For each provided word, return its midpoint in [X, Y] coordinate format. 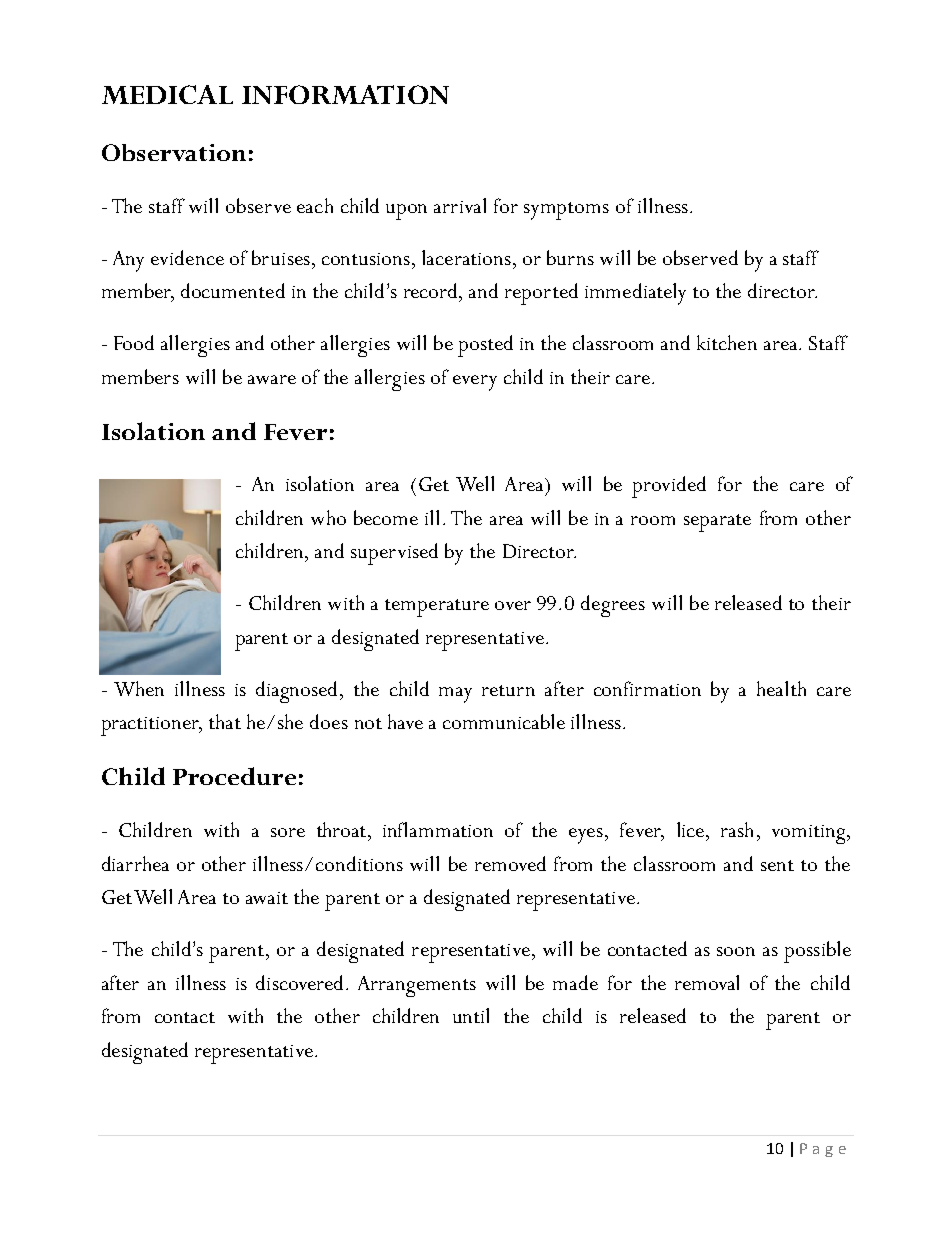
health [781, 688]
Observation [174, 152]
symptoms [566, 211]
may [455, 695]
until [471, 1015]
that [225, 721]
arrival [460, 205]
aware [272, 379]
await [267, 898]
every [475, 383]
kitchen [727, 342]
